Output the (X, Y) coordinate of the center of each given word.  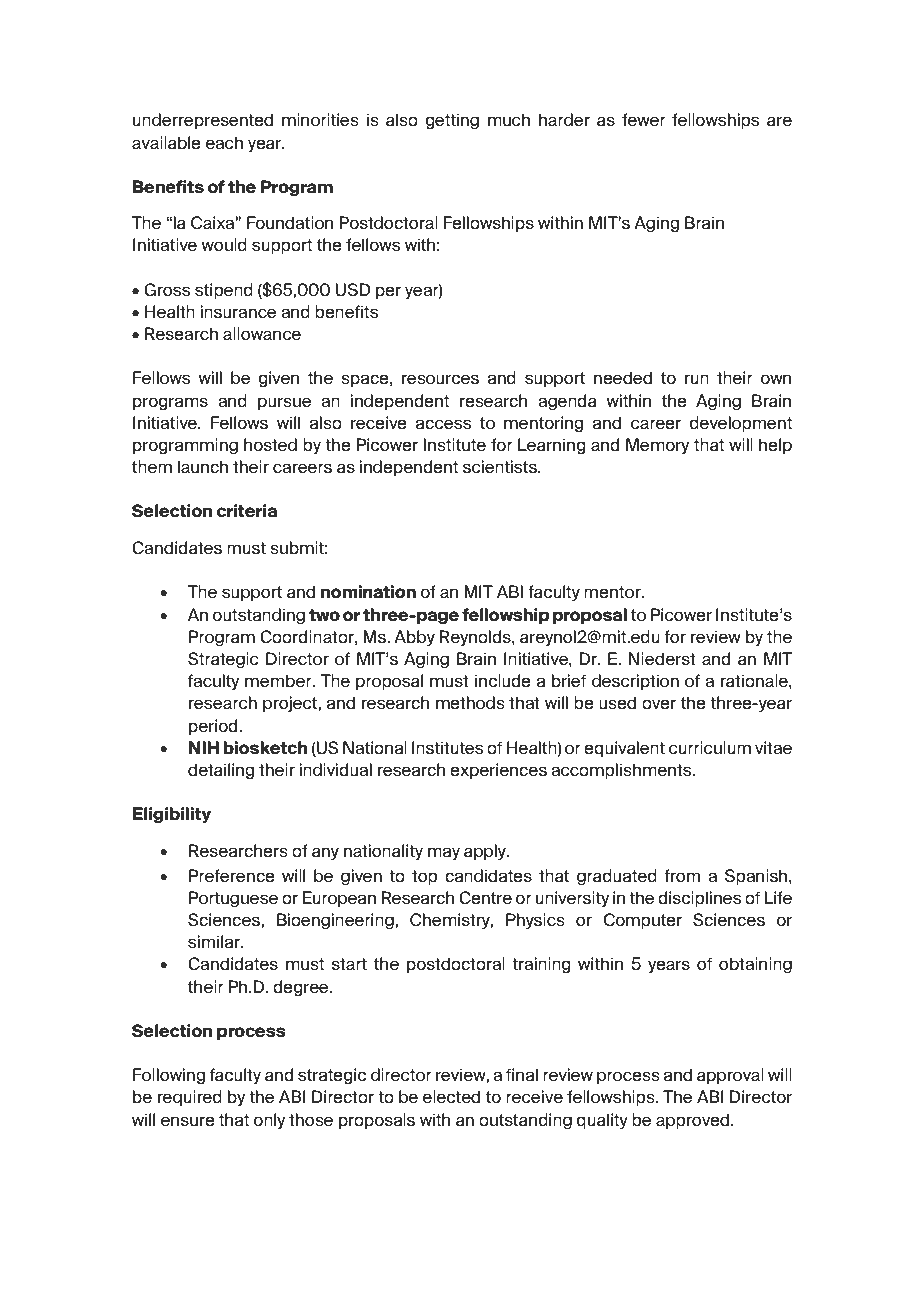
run (697, 379)
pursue (284, 403)
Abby (414, 638)
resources (440, 379)
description (635, 682)
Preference (232, 876)
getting (452, 121)
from (682, 876)
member (279, 681)
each (224, 142)
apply (486, 852)
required (190, 1098)
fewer (644, 120)
